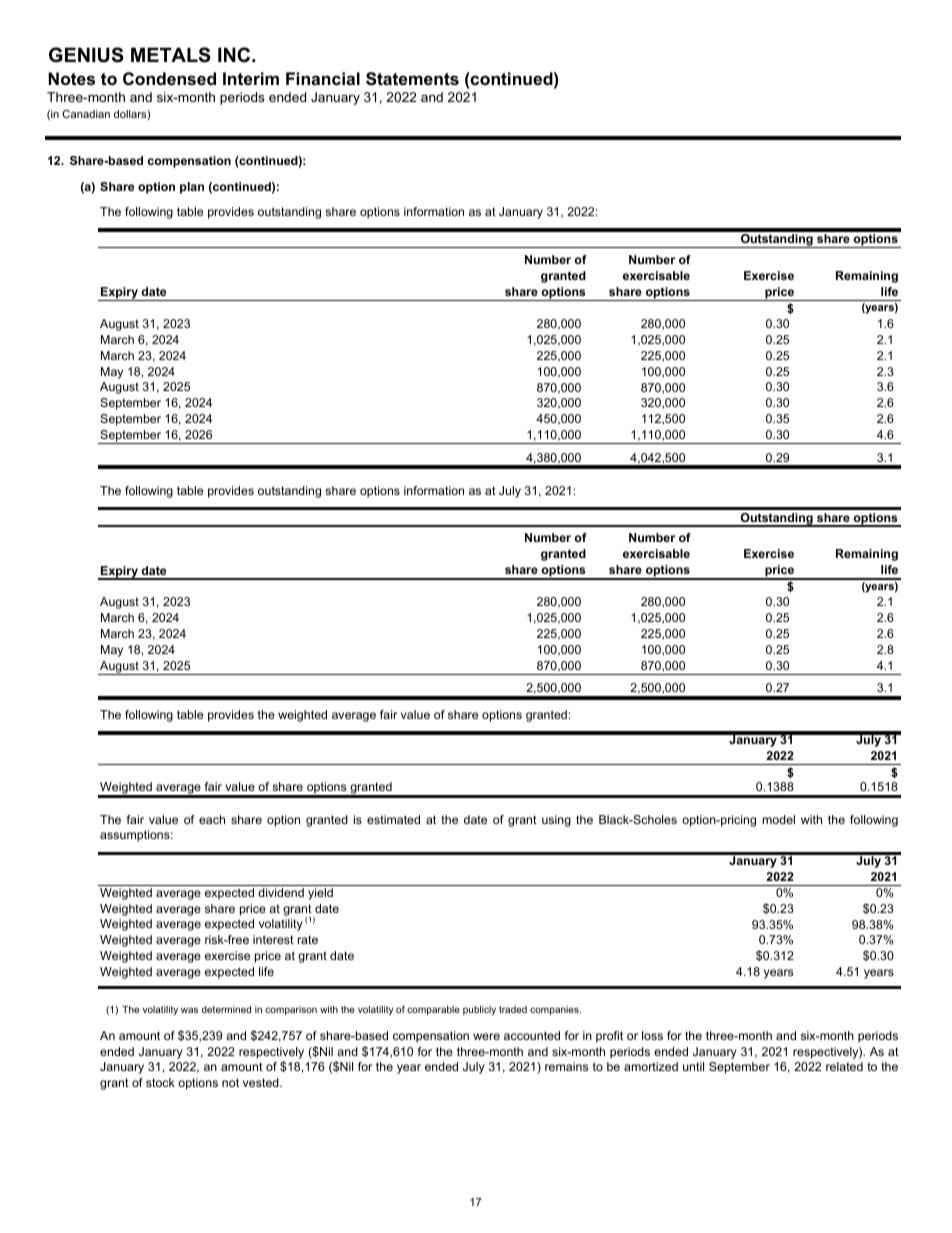  What do you see at coordinates (486, 1036) in the page?
I see `were` at bounding box center [486, 1036].
